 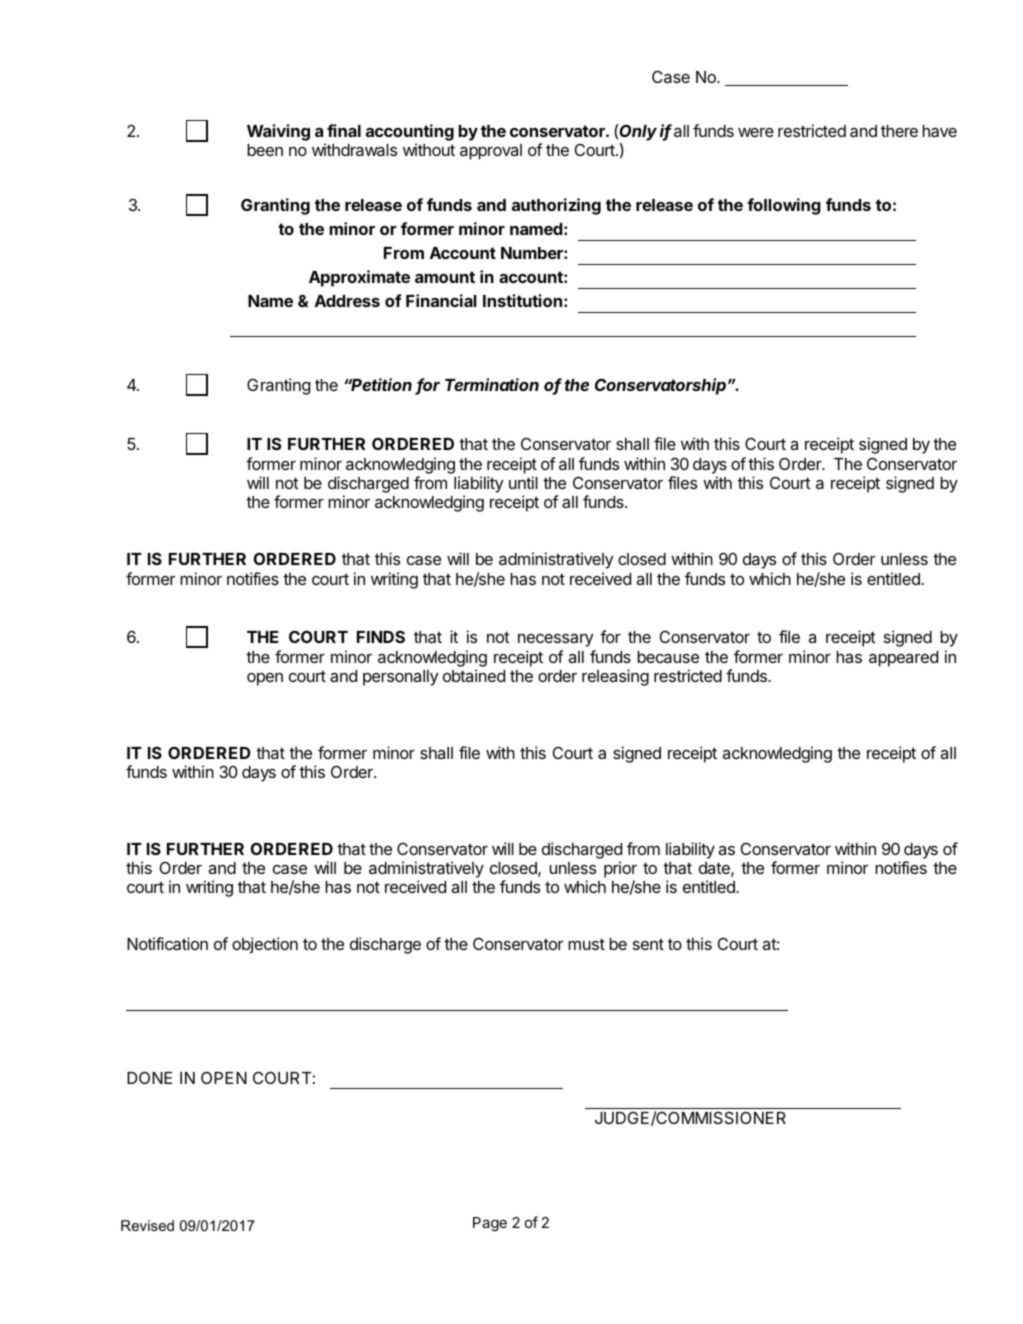 What do you see at coordinates (555, 640) in the page?
I see `necessary` at bounding box center [555, 640].
